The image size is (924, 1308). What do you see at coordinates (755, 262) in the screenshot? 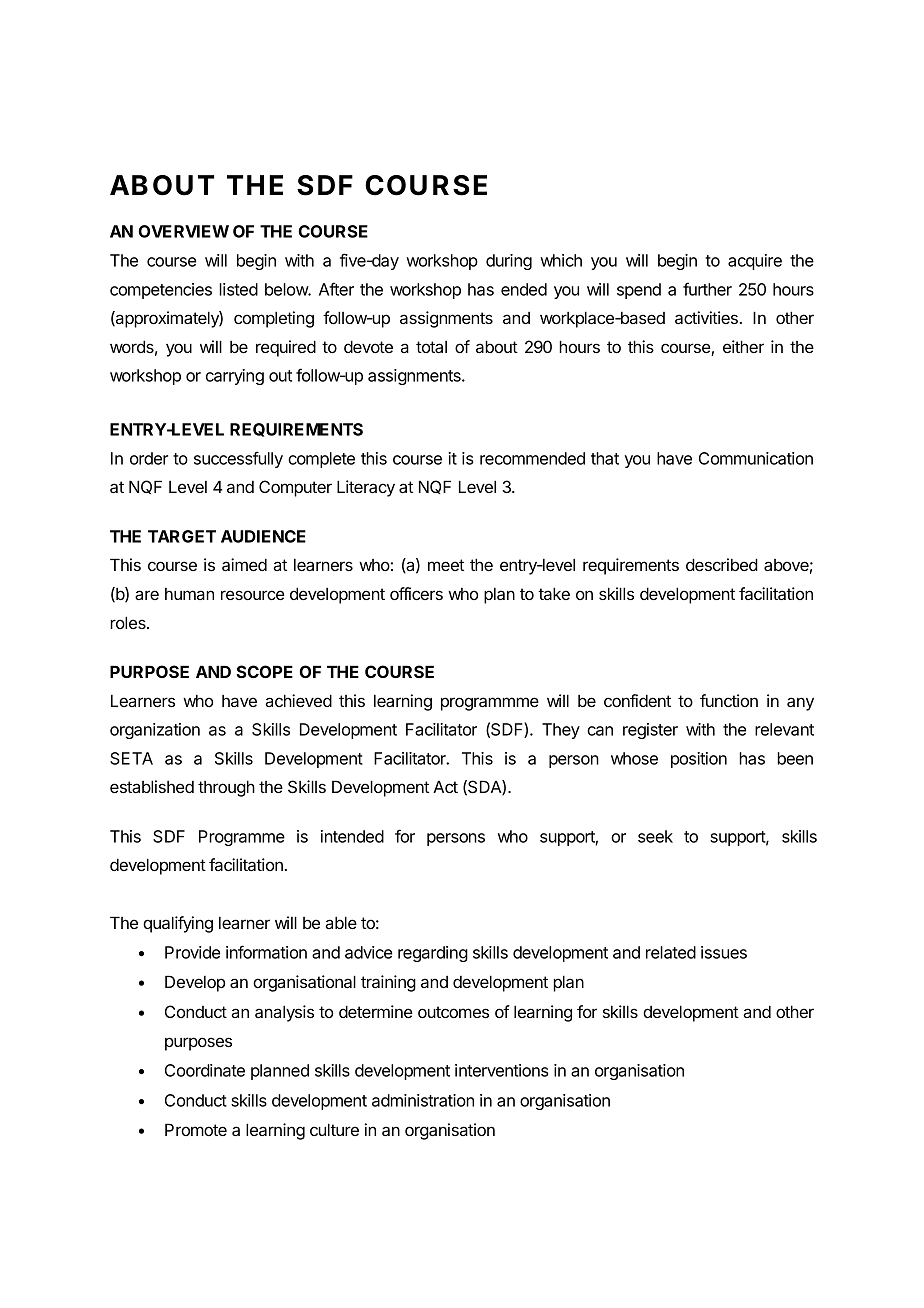
I see `acquire` at bounding box center [755, 262].
